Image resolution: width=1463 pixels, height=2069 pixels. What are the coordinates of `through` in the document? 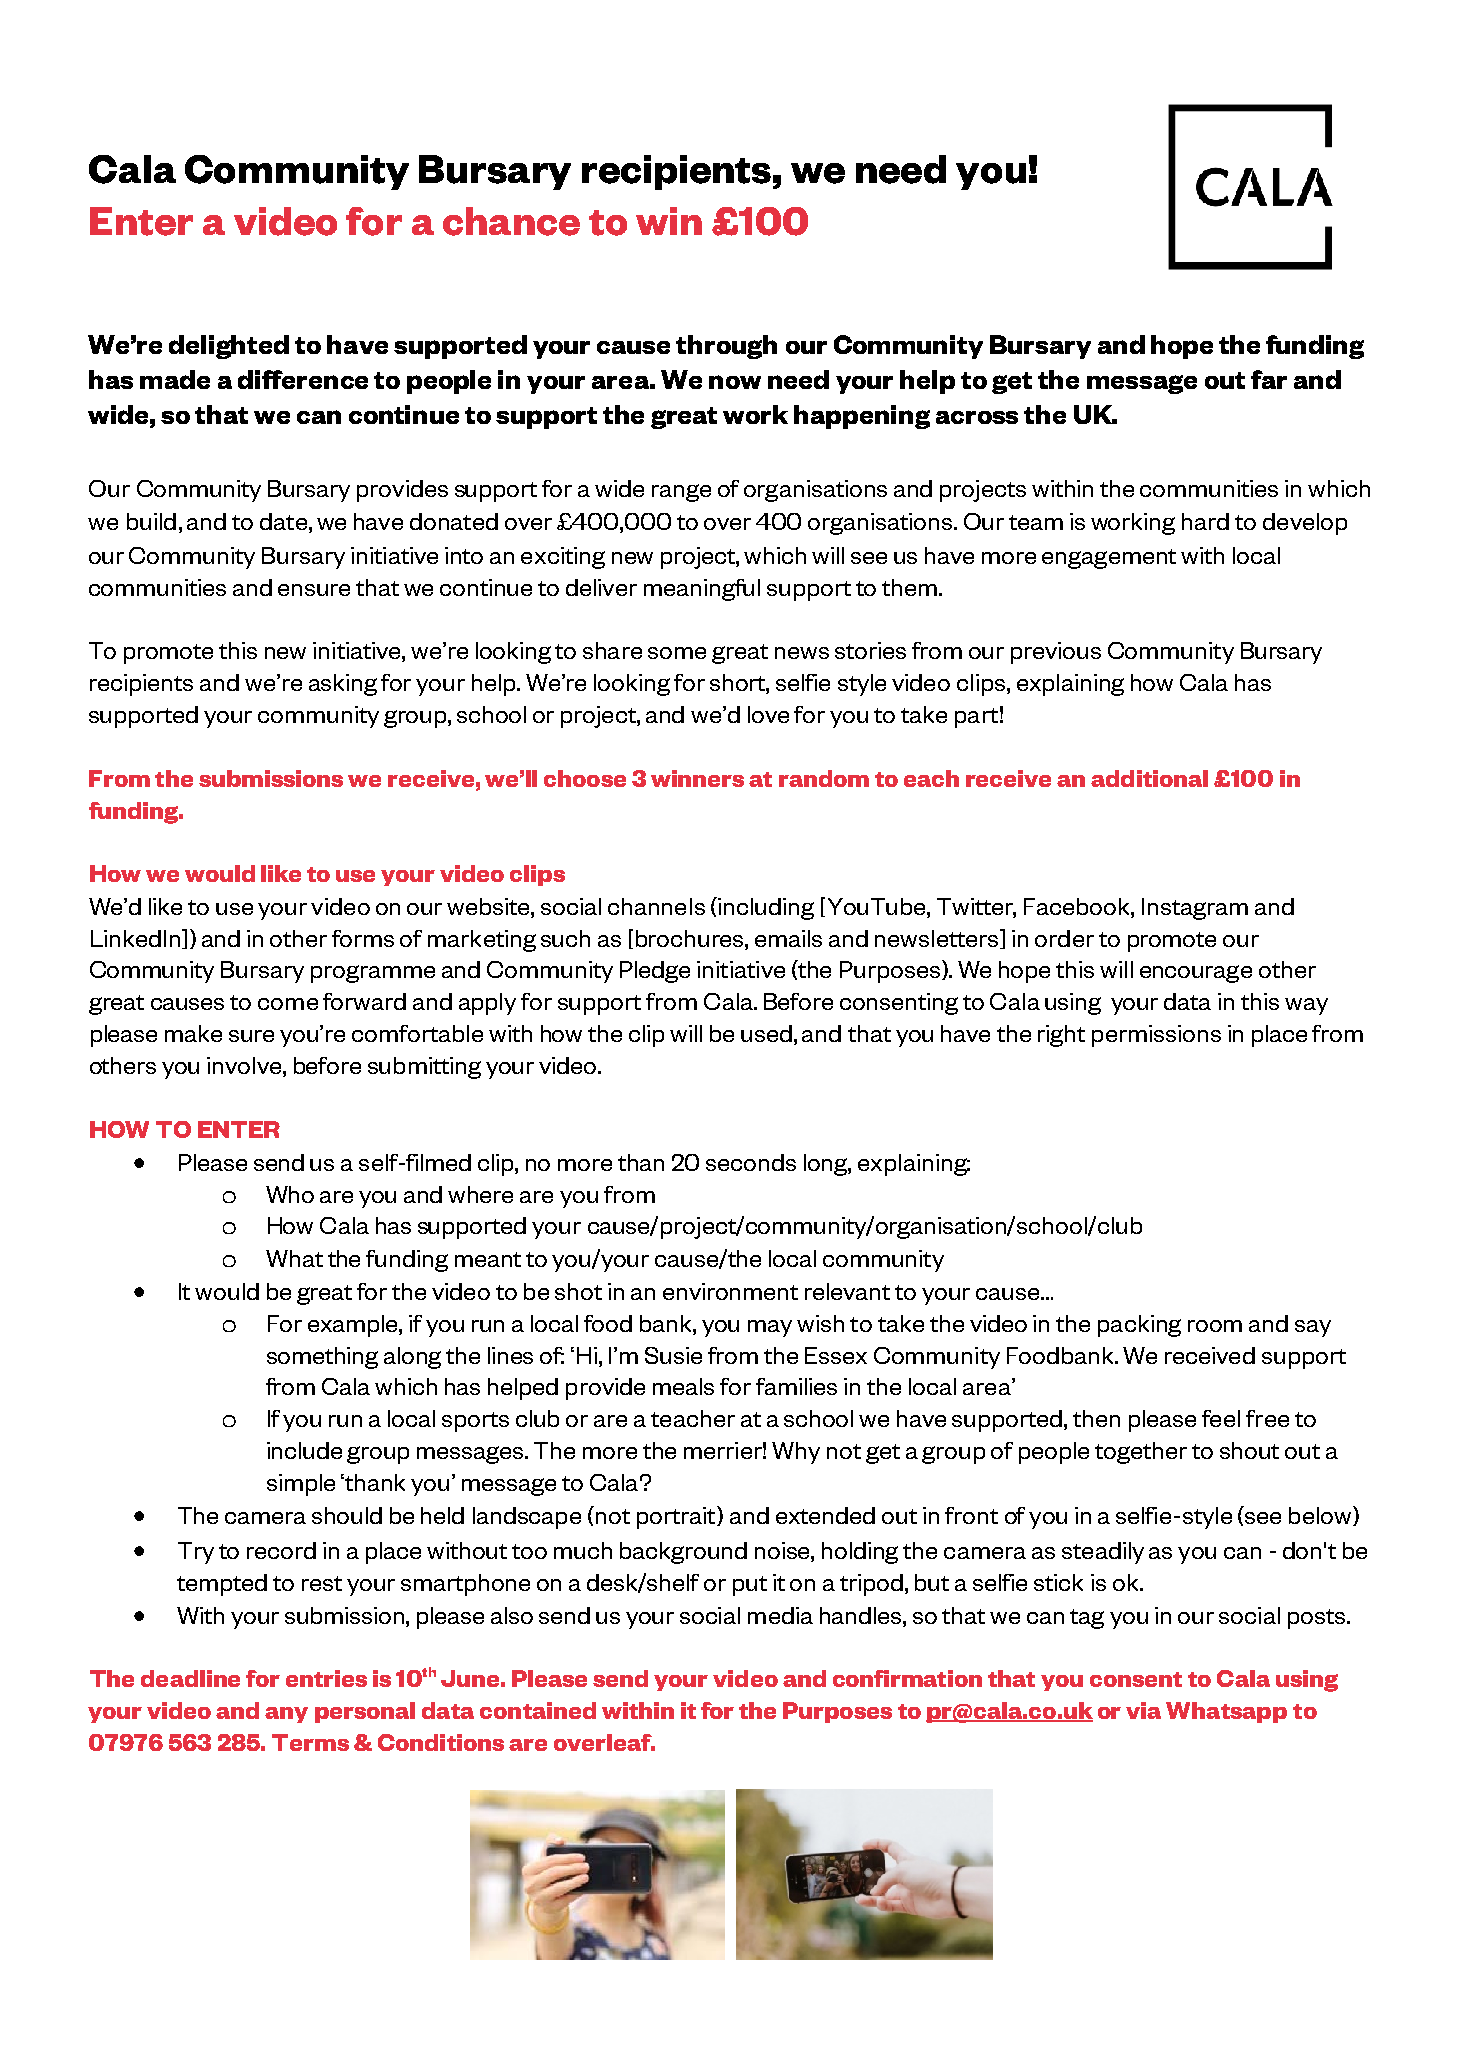 It's located at (726, 347).
